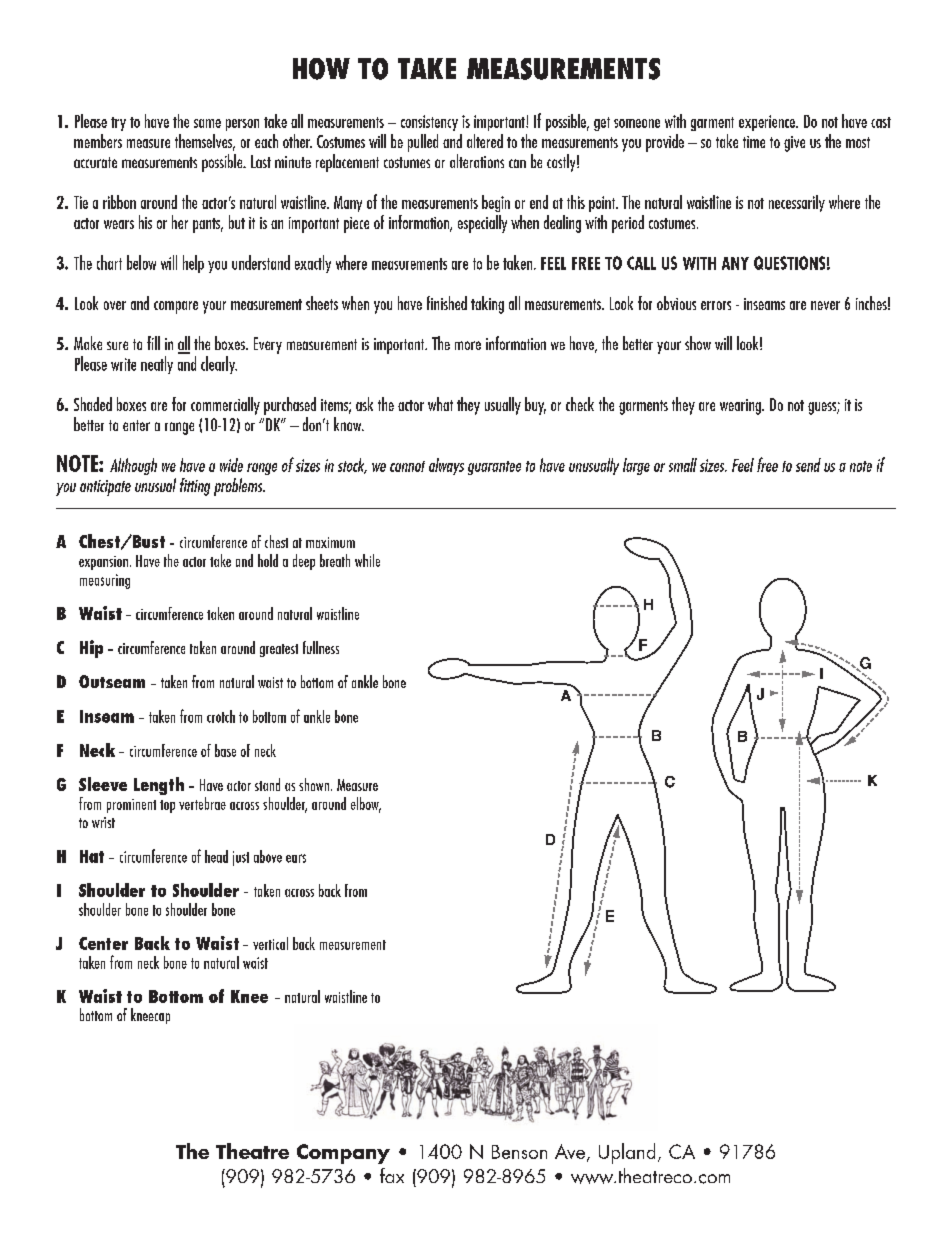  Describe the element at coordinates (268, 856) in the screenshot. I see `above` at that location.
